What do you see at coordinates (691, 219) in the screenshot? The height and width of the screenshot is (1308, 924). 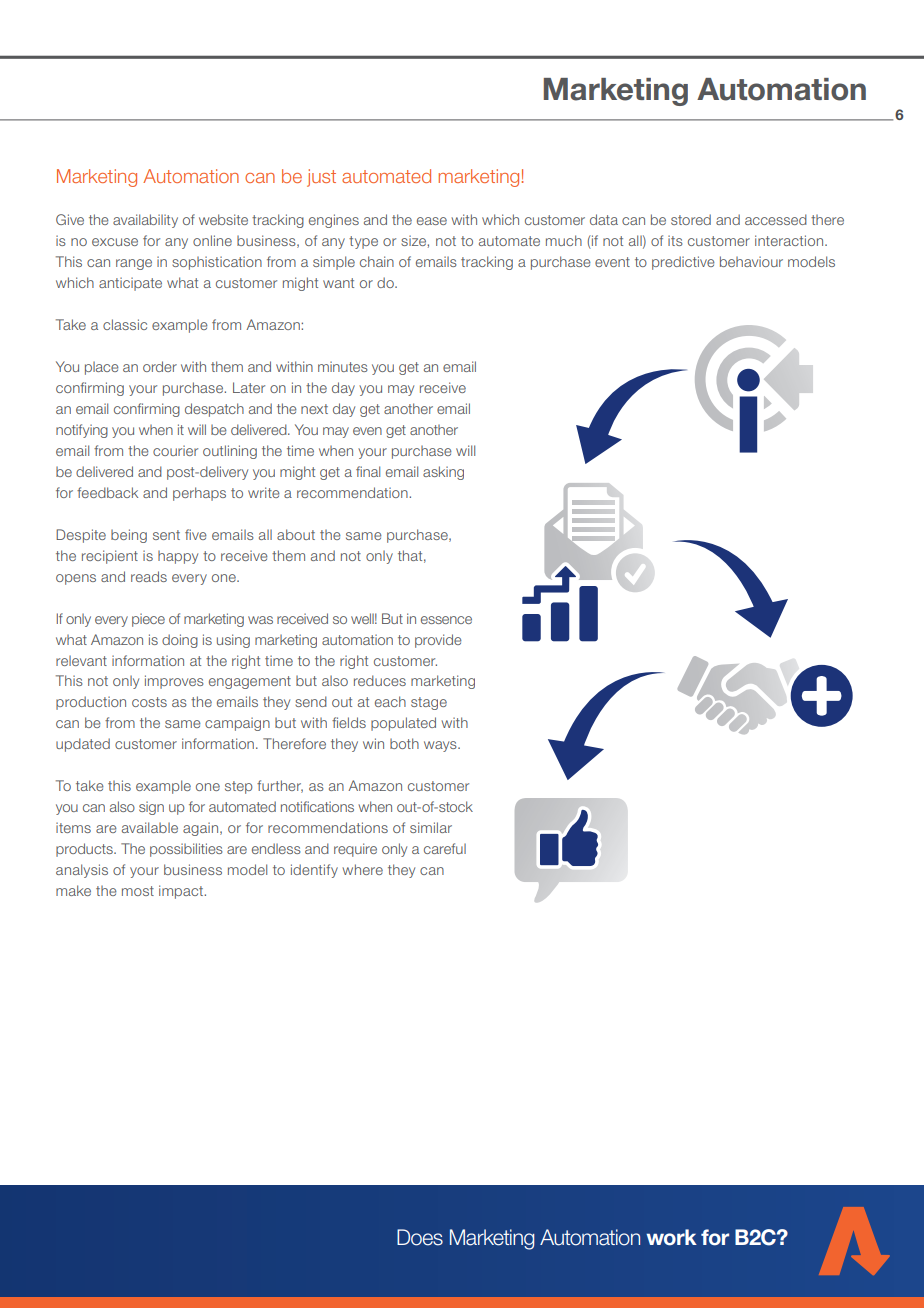 I see `stored` at bounding box center [691, 219].
